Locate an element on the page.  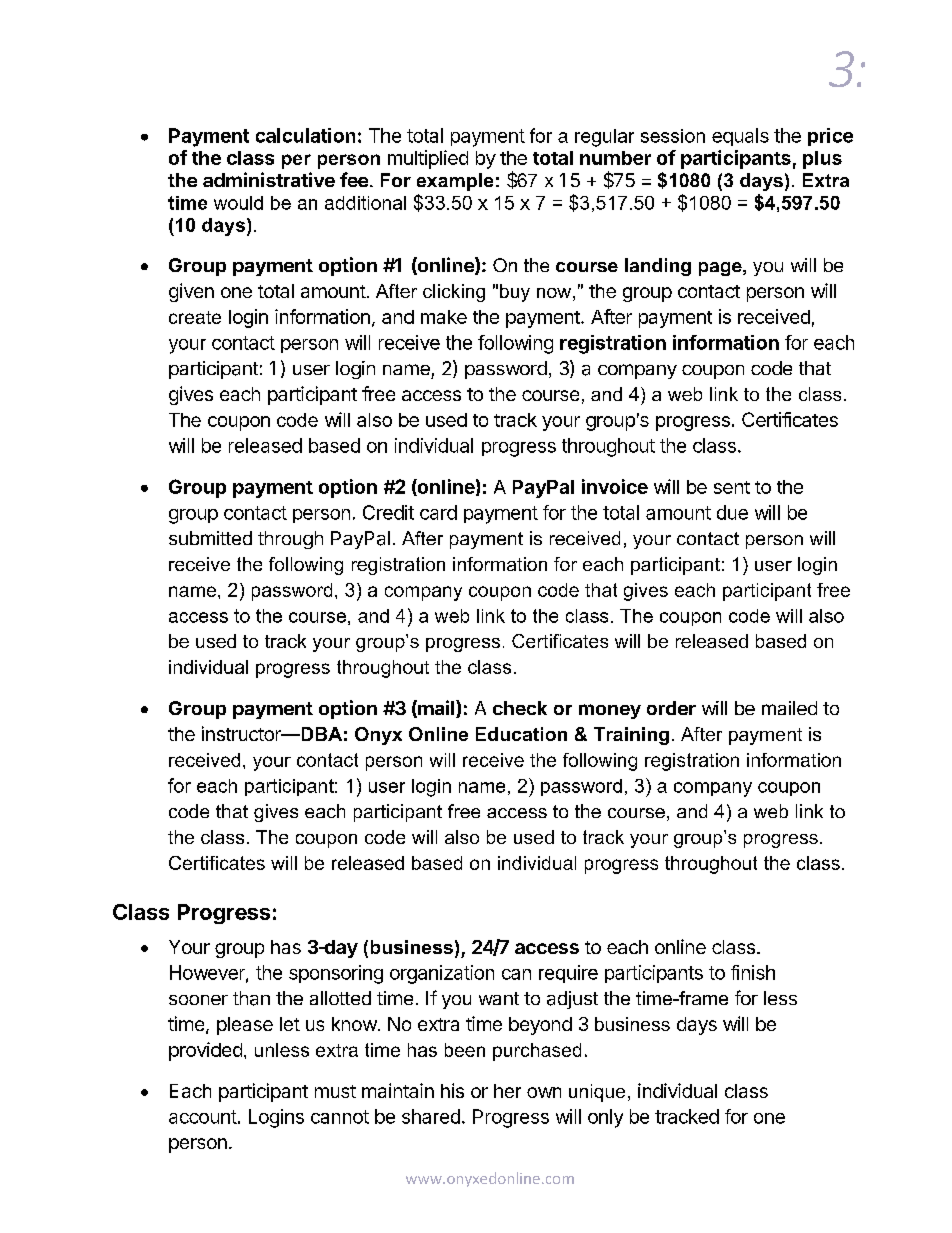
submitted is located at coordinates (210, 538).
